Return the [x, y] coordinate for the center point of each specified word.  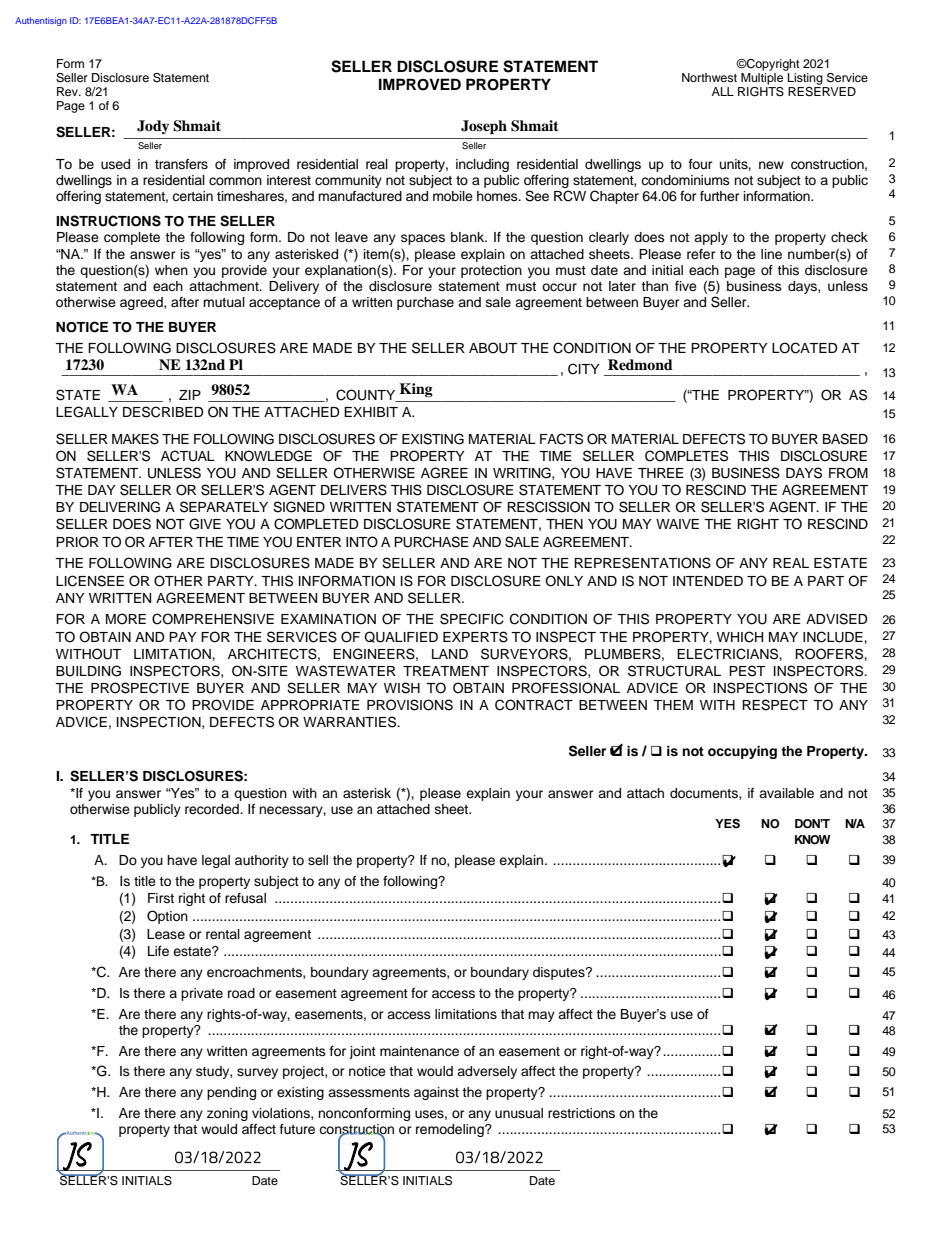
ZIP [190, 395]
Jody [153, 127]
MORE [126, 619]
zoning [227, 1114]
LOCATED [805, 348]
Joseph [484, 127]
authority [262, 861]
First [161, 898]
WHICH [740, 637]
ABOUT [493, 348]
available [786, 793]
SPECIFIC [472, 619]
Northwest [709, 77]
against [436, 1093]
